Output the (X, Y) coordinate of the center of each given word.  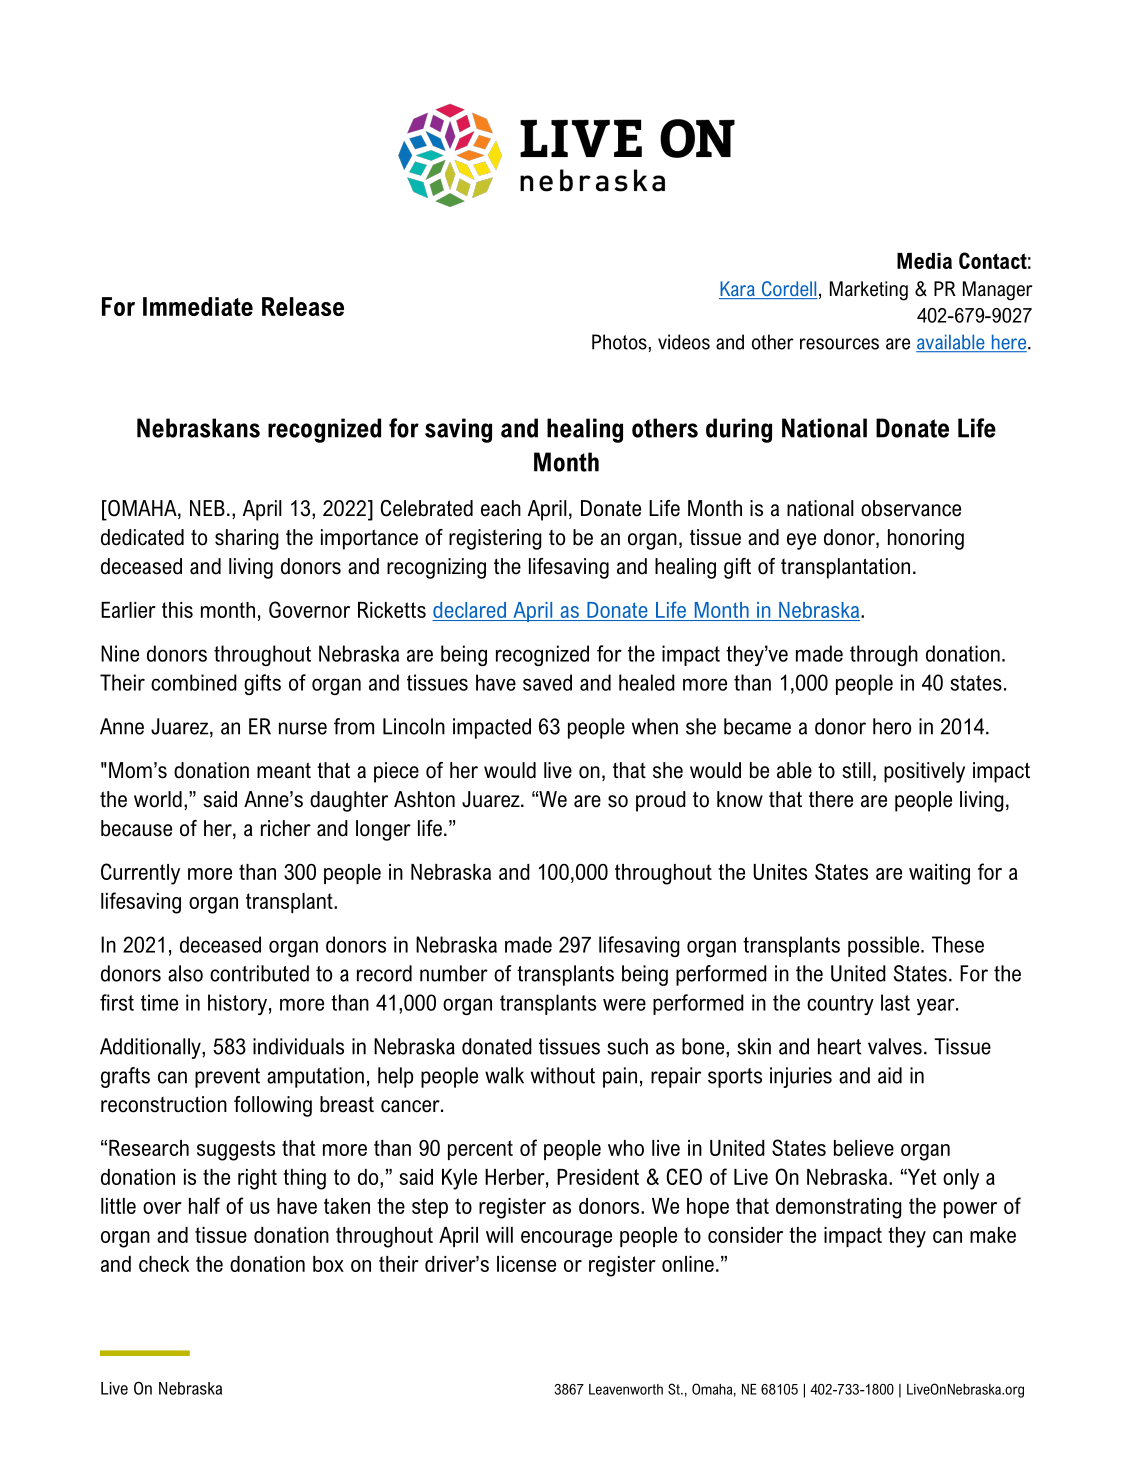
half (204, 1205)
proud (661, 801)
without (563, 1075)
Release (303, 306)
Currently (140, 874)
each (501, 508)
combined (194, 682)
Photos (619, 342)
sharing (247, 539)
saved (547, 682)
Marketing (869, 291)
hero (892, 726)
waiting (939, 874)
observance (911, 508)
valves (895, 1046)
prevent (227, 1078)
